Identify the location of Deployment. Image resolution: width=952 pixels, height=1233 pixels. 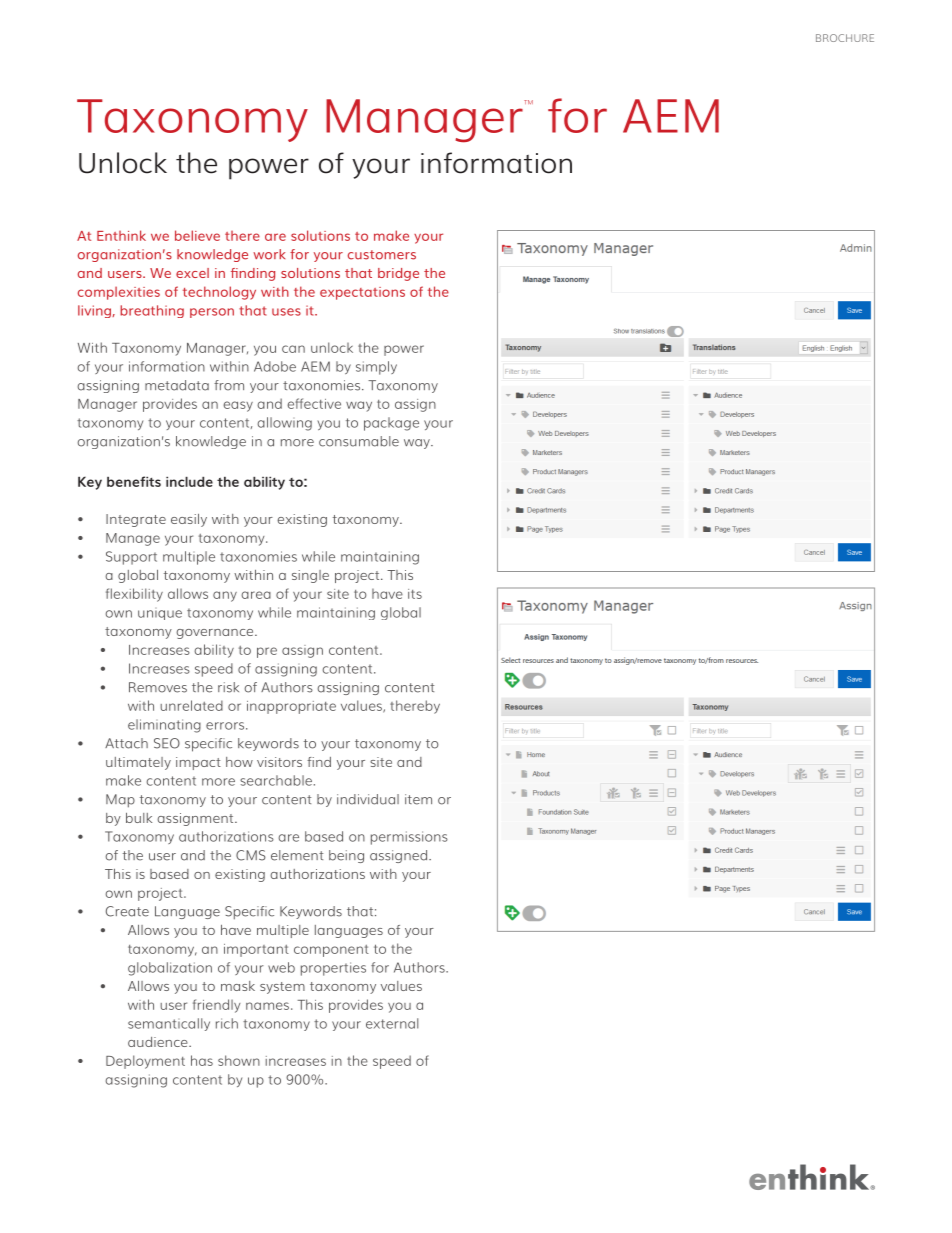
(145, 1062).
